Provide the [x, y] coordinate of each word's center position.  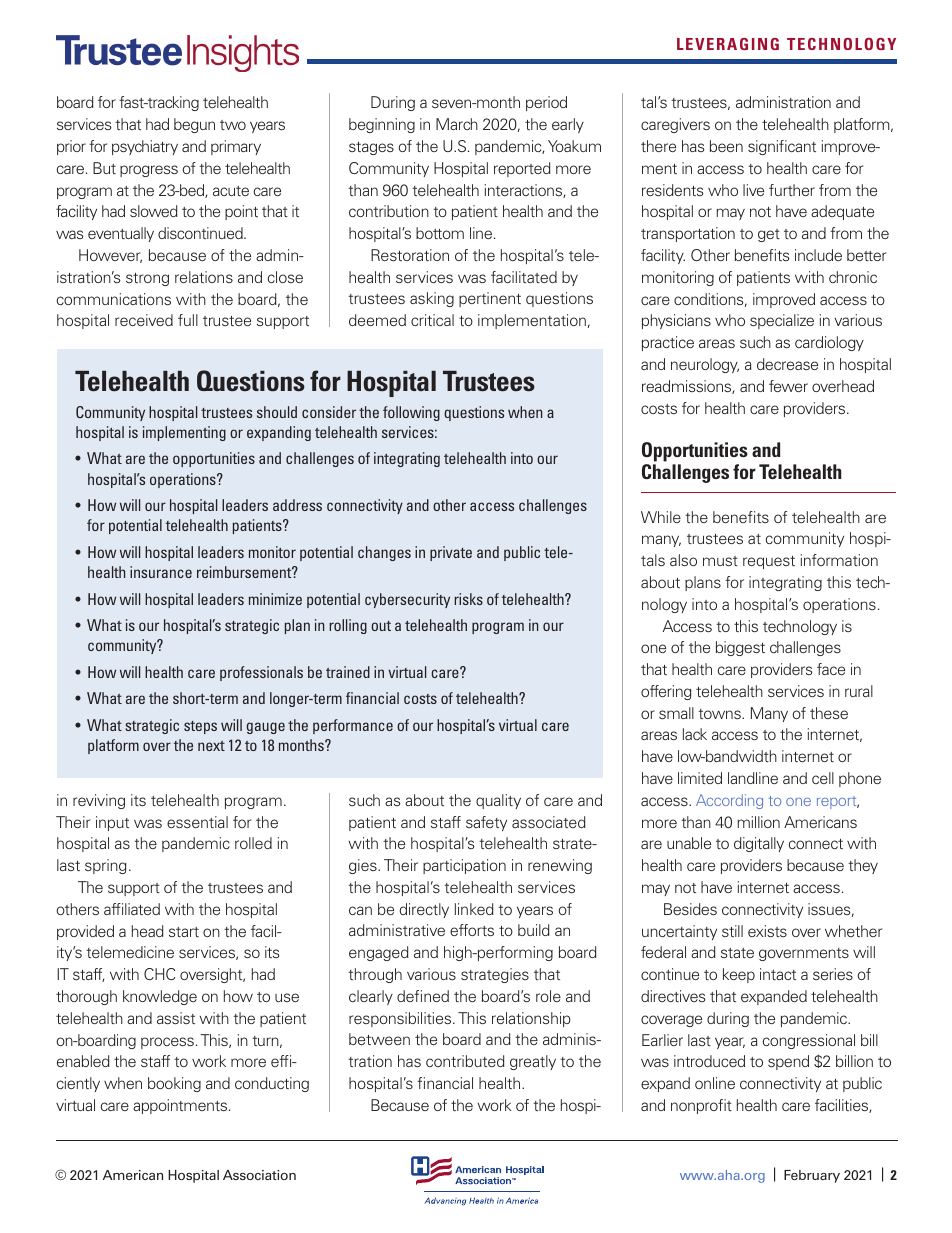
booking [174, 1084]
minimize [275, 599]
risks [468, 599]
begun [194, 125]
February [812, 1176]
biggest [740, 648]
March [457, 124]
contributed [465, 1061]
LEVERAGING [728, 44]
